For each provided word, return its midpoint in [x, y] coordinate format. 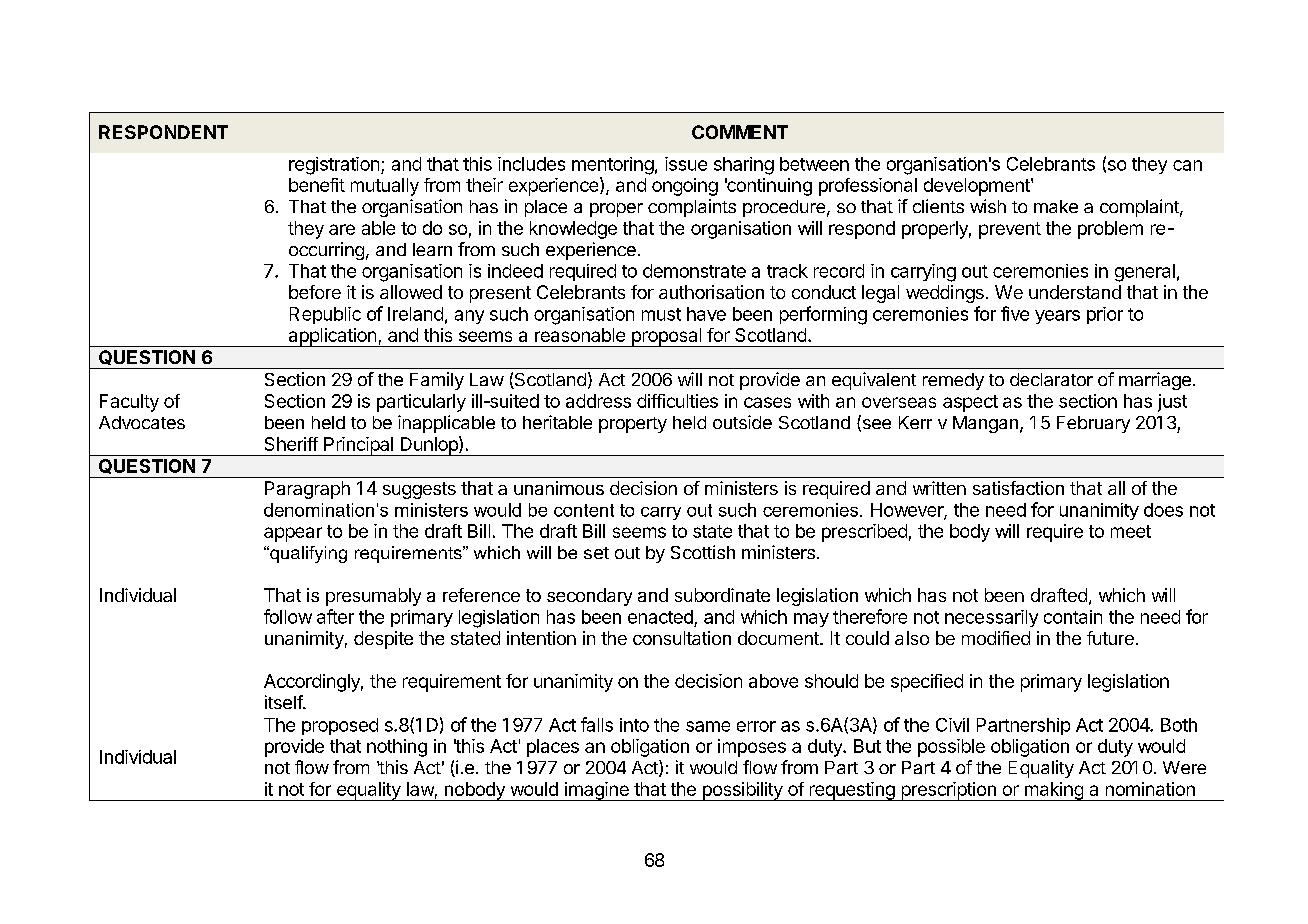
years [1057, 317]
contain [1073, 617]
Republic [325, 315]
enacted [660, 617]
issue [686, 164]
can [1187, 165]
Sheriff [291, 444]
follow [288, 616]
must [661, 314]
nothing [397, 748]
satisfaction [1018, 488]
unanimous [559, 488]
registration [334, 166]
